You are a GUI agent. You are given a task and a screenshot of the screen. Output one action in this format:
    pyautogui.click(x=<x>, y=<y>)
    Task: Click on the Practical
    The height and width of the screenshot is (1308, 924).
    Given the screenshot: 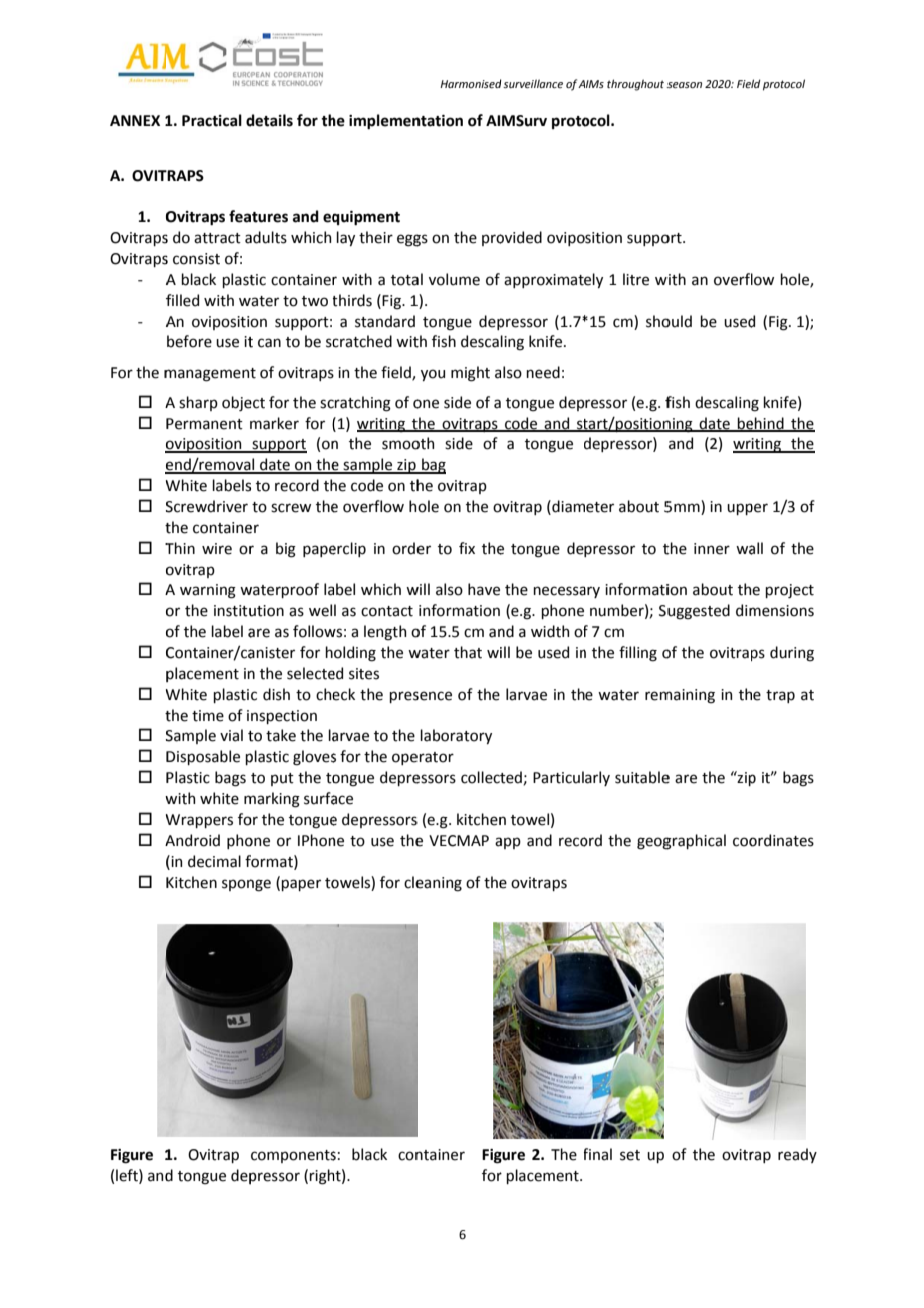 What is the action you would take?
    pyautogui.click(x=212, y=120)
